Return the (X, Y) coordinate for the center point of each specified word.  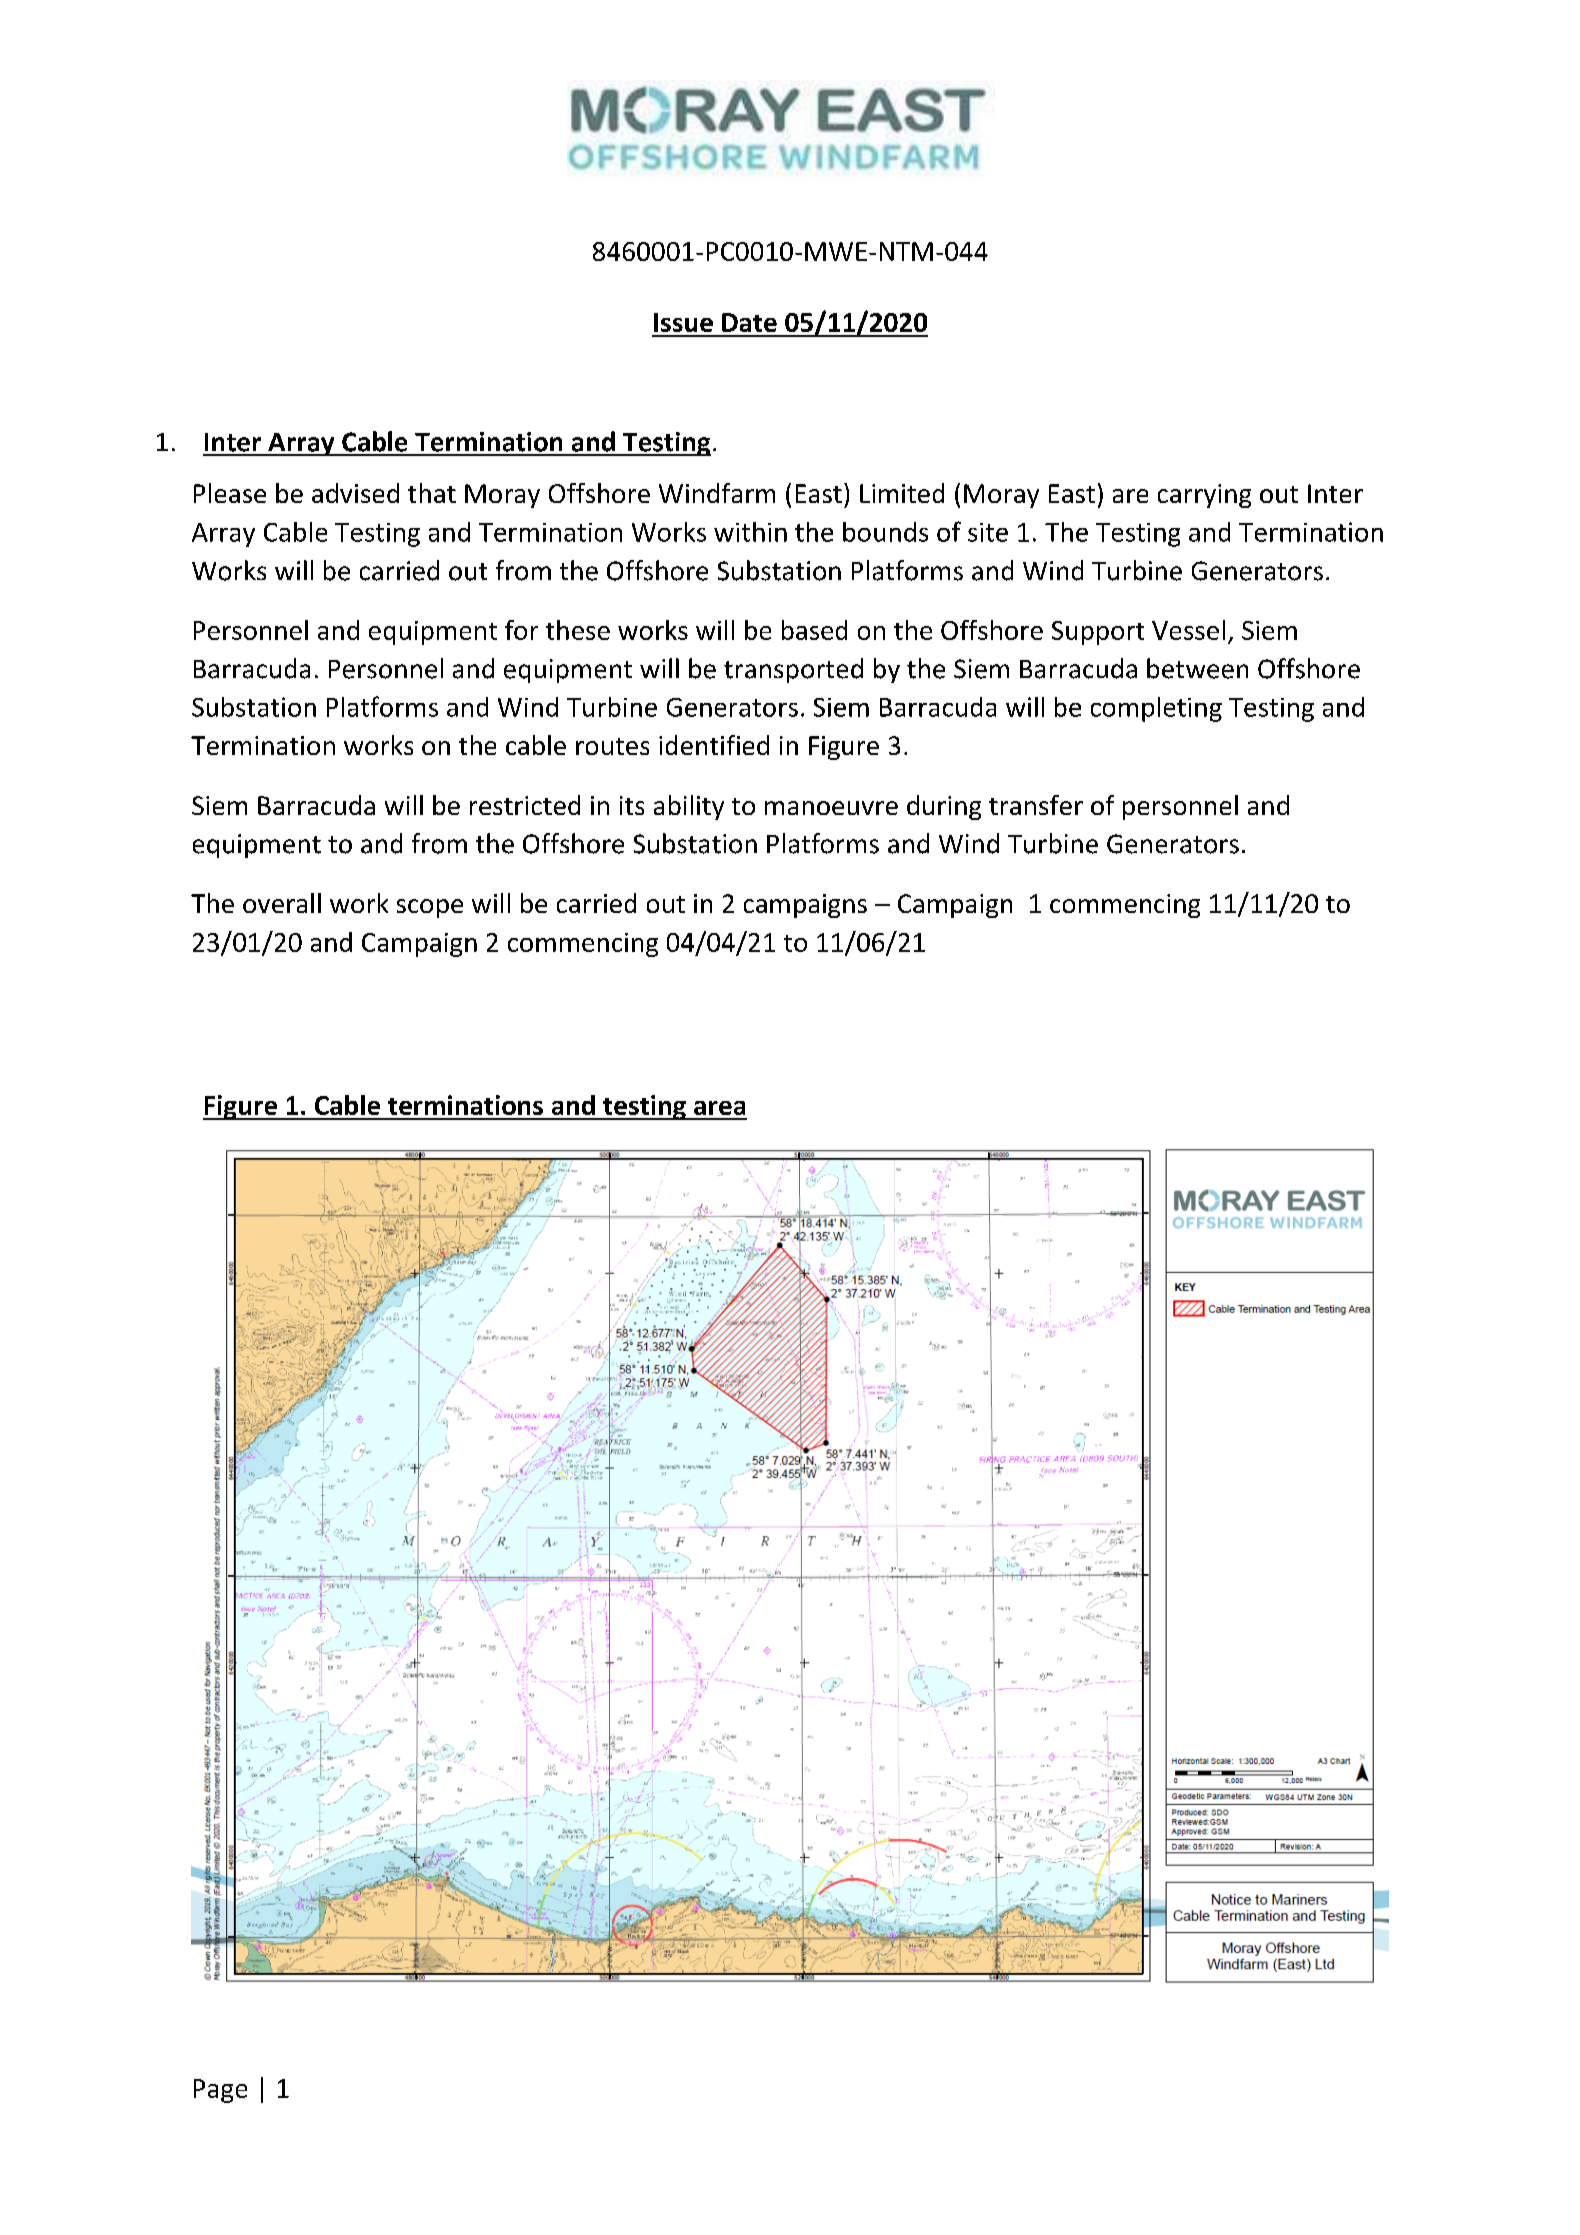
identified (714, 745)
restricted (525, 805)
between (1197, 668)
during (944, 807)
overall (282, 903)
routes (612, 746)
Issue (683, 322)
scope (430, 908)
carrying (1204, 496)
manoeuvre (831, 808)
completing (1156, 709)
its (632, 805)
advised (355, 493)
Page (220, 2091)
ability (689, 807)
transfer (1036, 805)
